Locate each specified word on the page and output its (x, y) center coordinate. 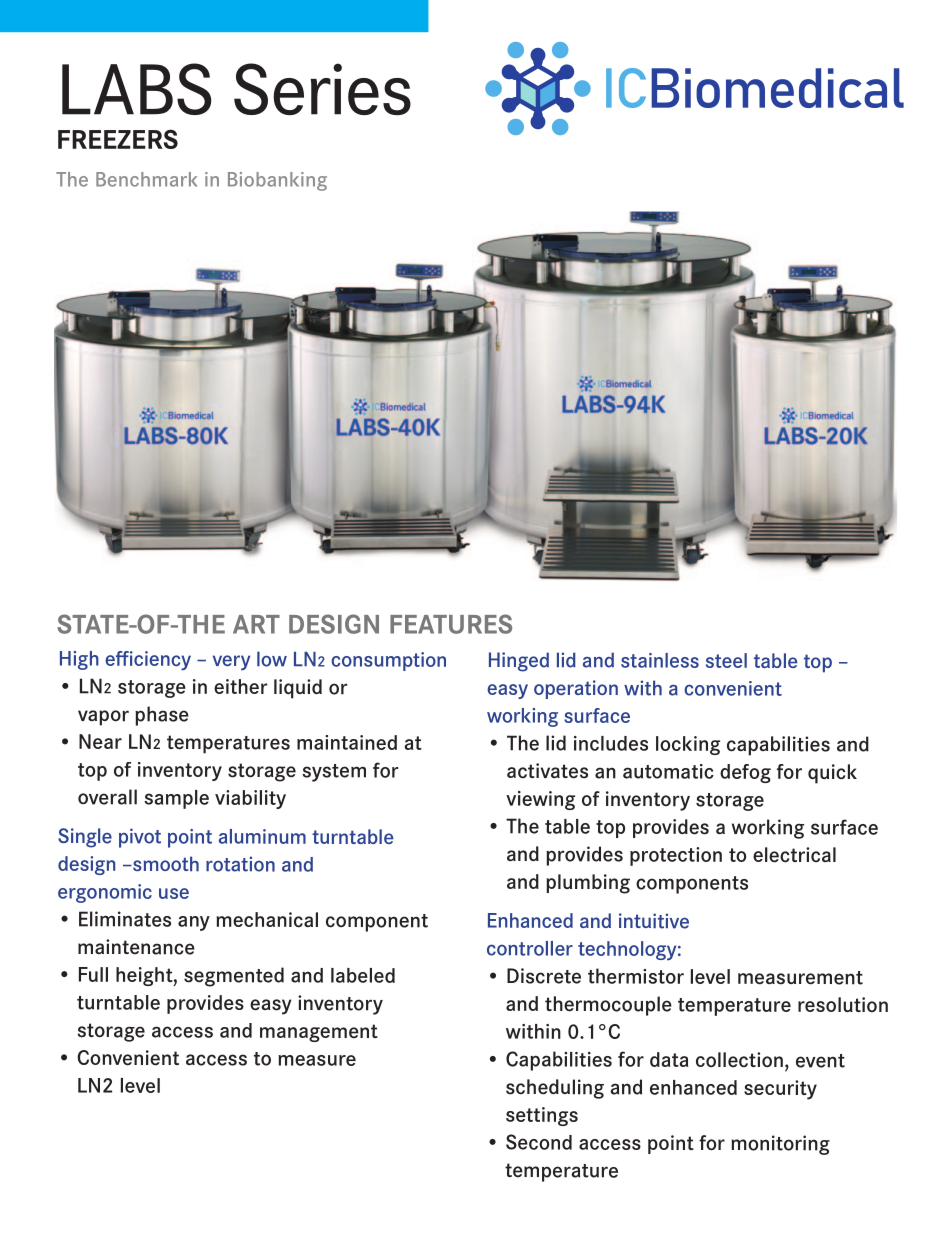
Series (322, 89)
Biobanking (277, 181)
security (780, 1090)
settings (542, 1116)
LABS (137, 89)
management (319, 1033)
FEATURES (451, 624)
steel (726, 660)
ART (256, 624)
